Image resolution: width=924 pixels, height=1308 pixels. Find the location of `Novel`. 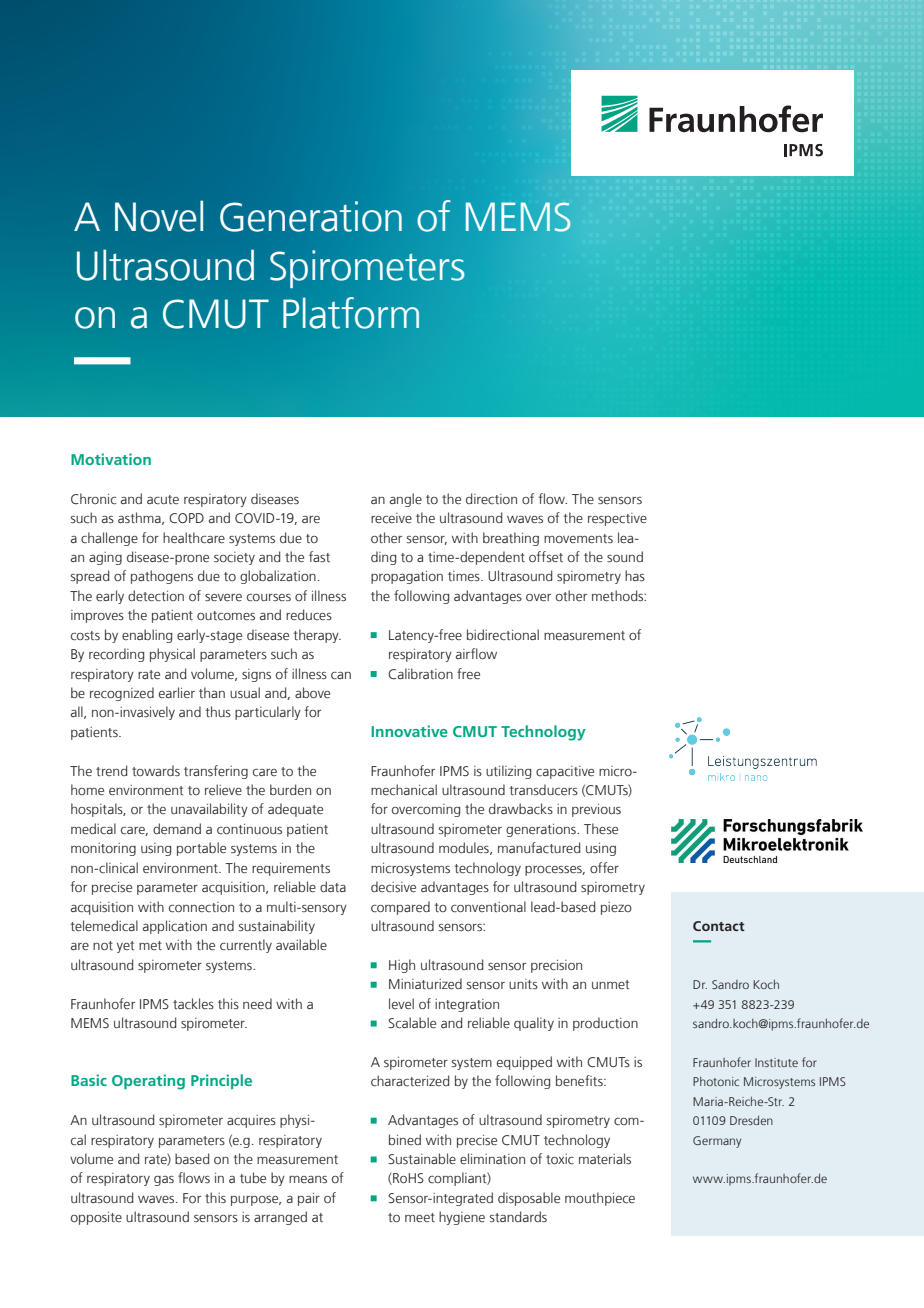

Novel is located at coordinates (159, 216).
